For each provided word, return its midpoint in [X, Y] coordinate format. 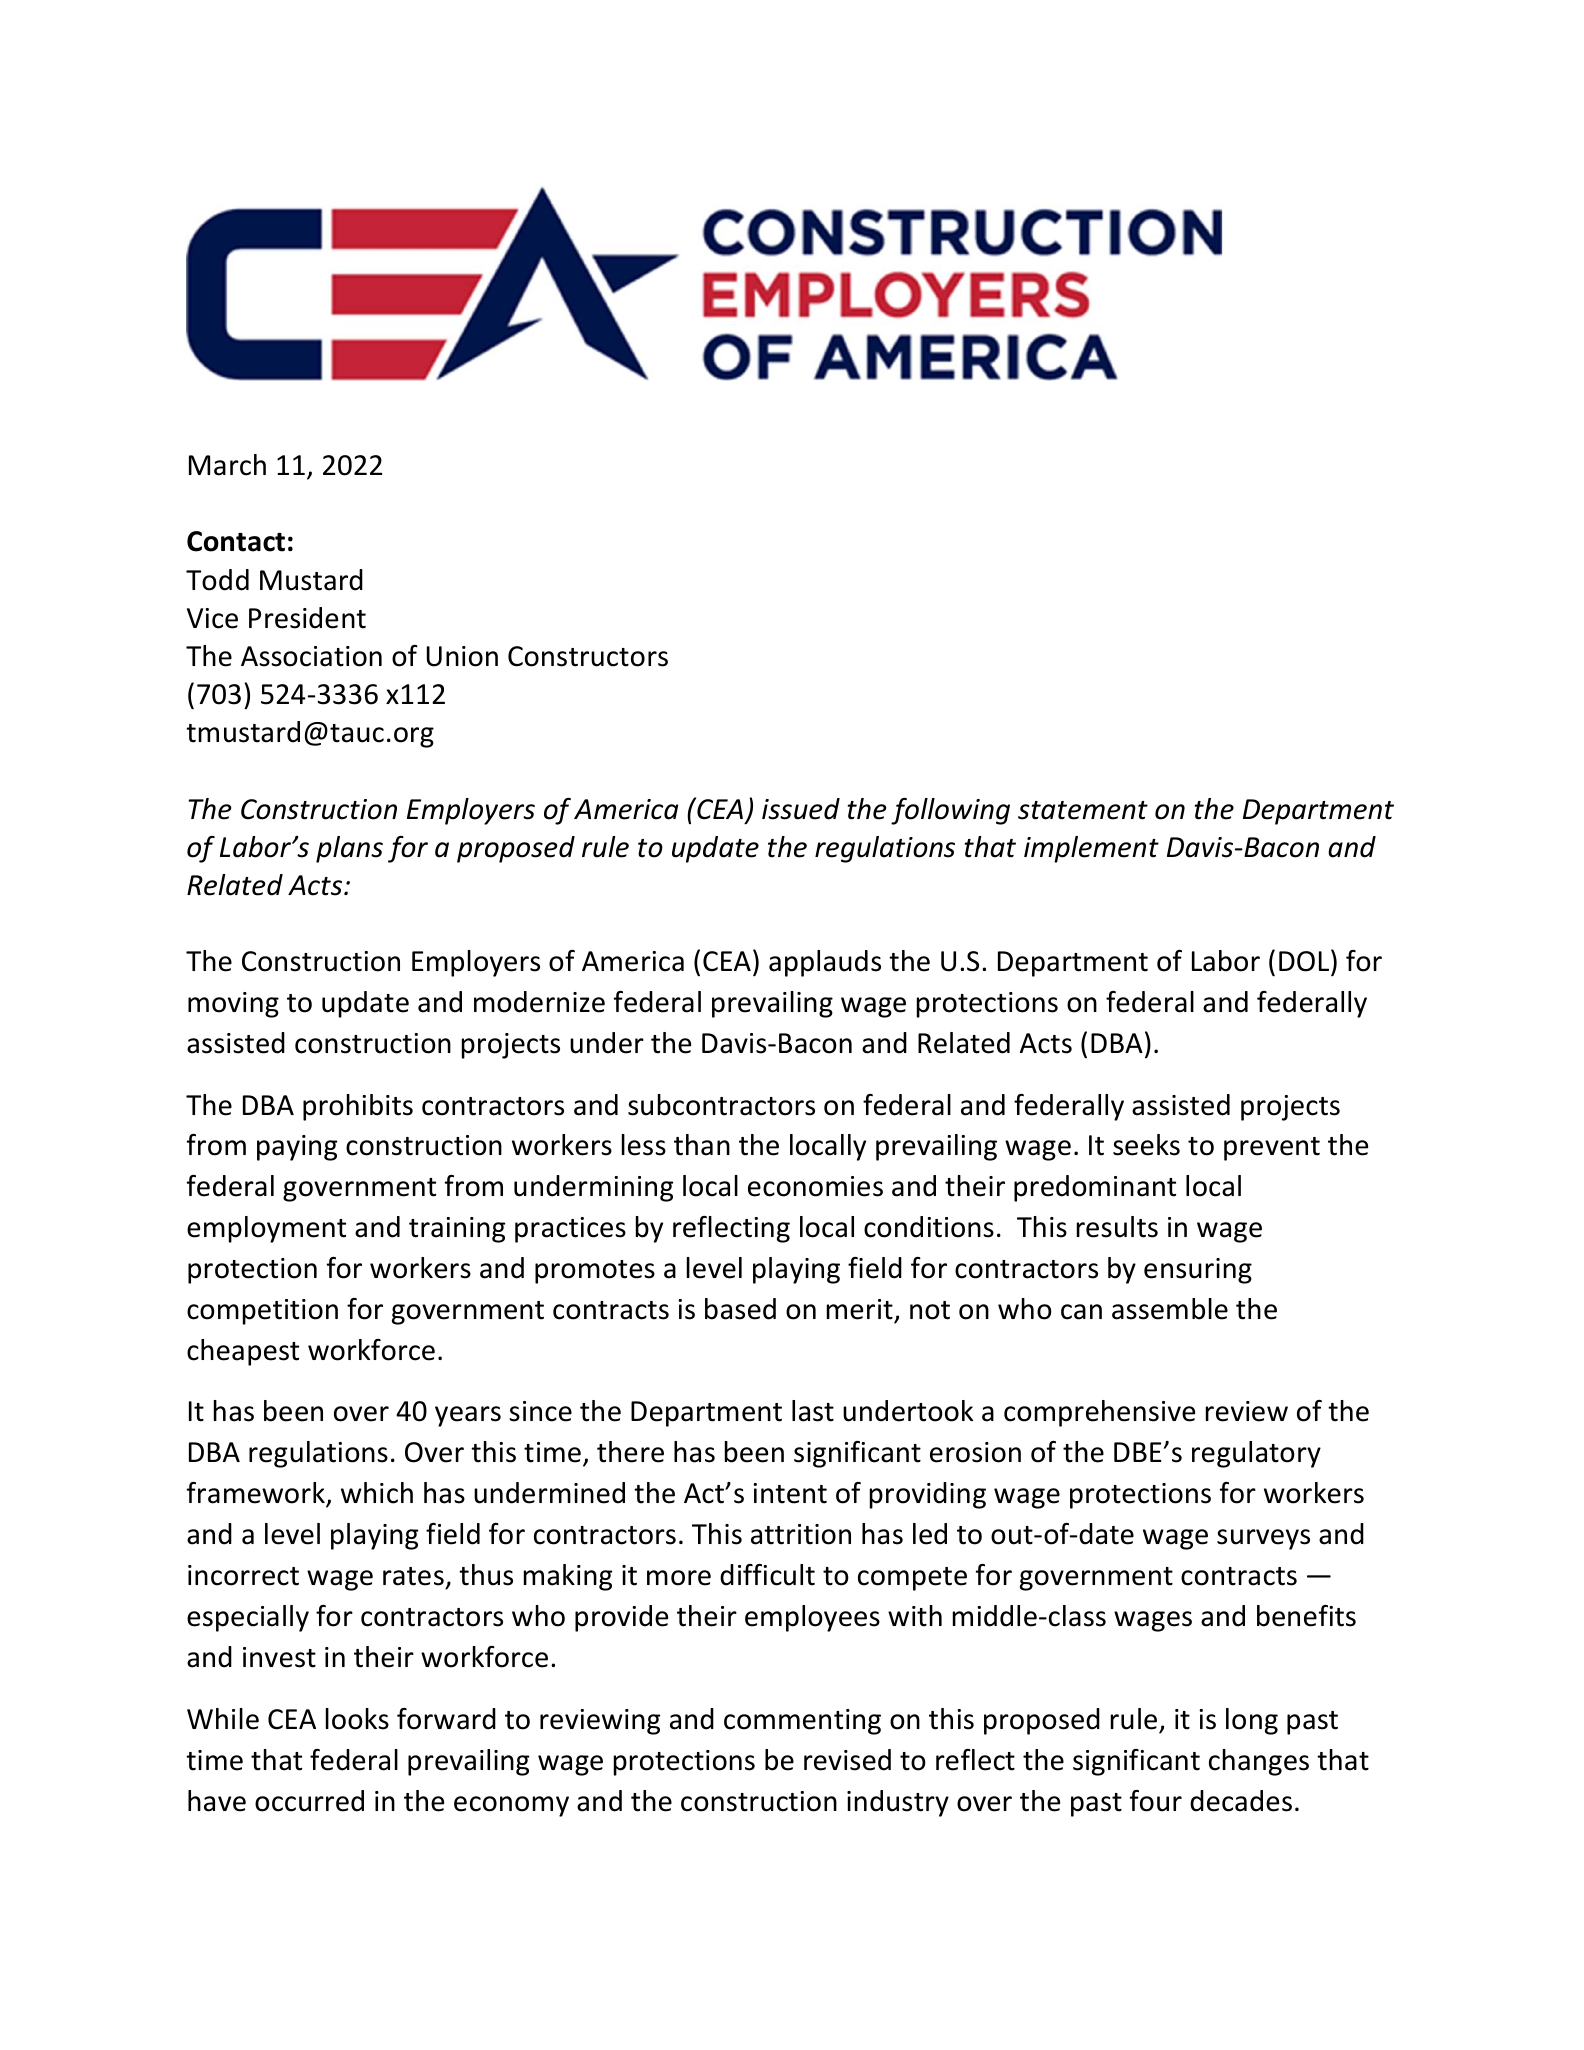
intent [790, 1493]
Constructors [588, 656]
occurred [309, 1801]
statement [1083, 810]
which [377, 1493]
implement [1091, 849]
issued [801, 809]
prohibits [358, 1107]
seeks [1146, 1145]
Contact [236, 541]
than [702, 1145]
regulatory [1256, 1454]
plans [349, 849]
